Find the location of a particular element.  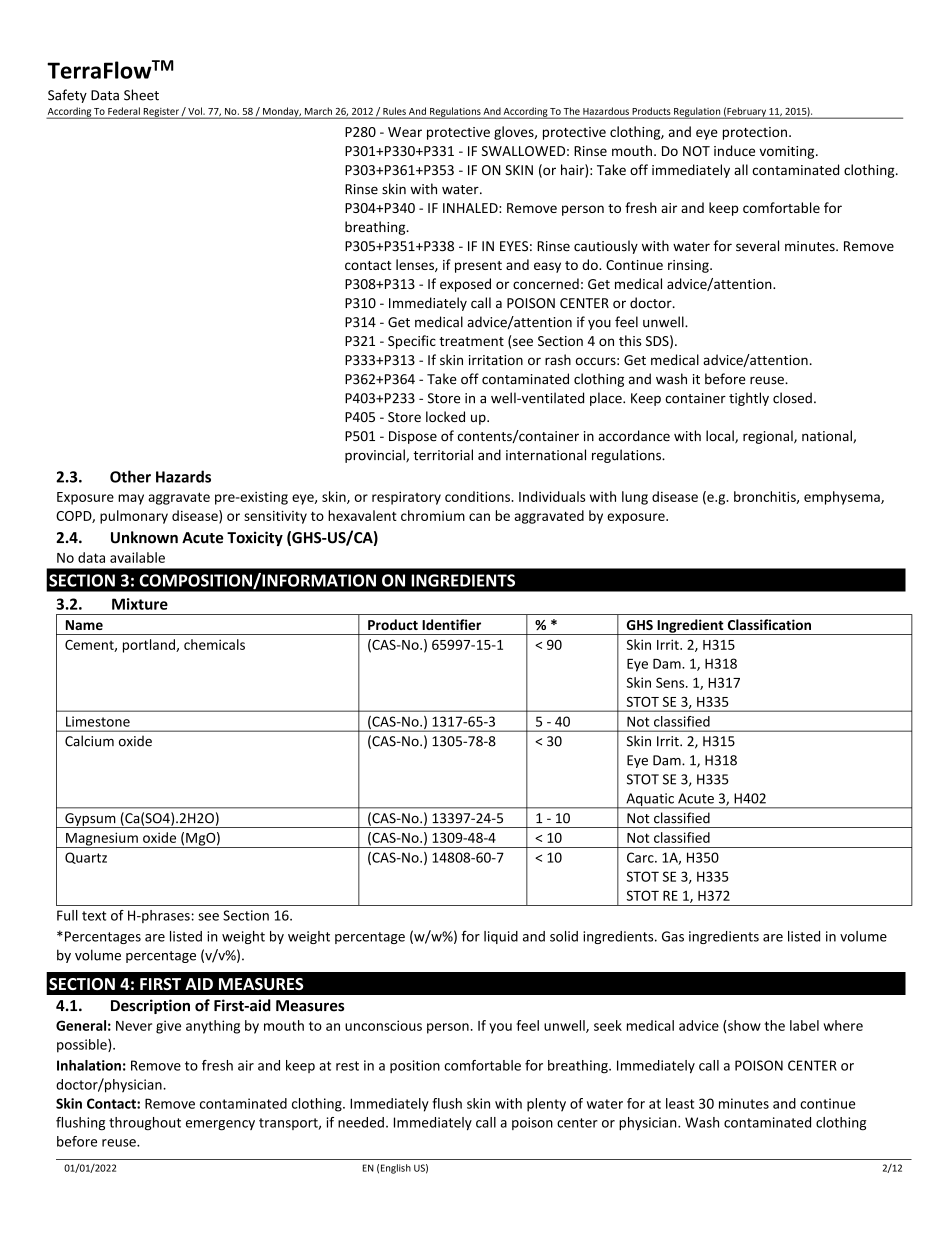

Identifier is located at coordinates (451, 624).
